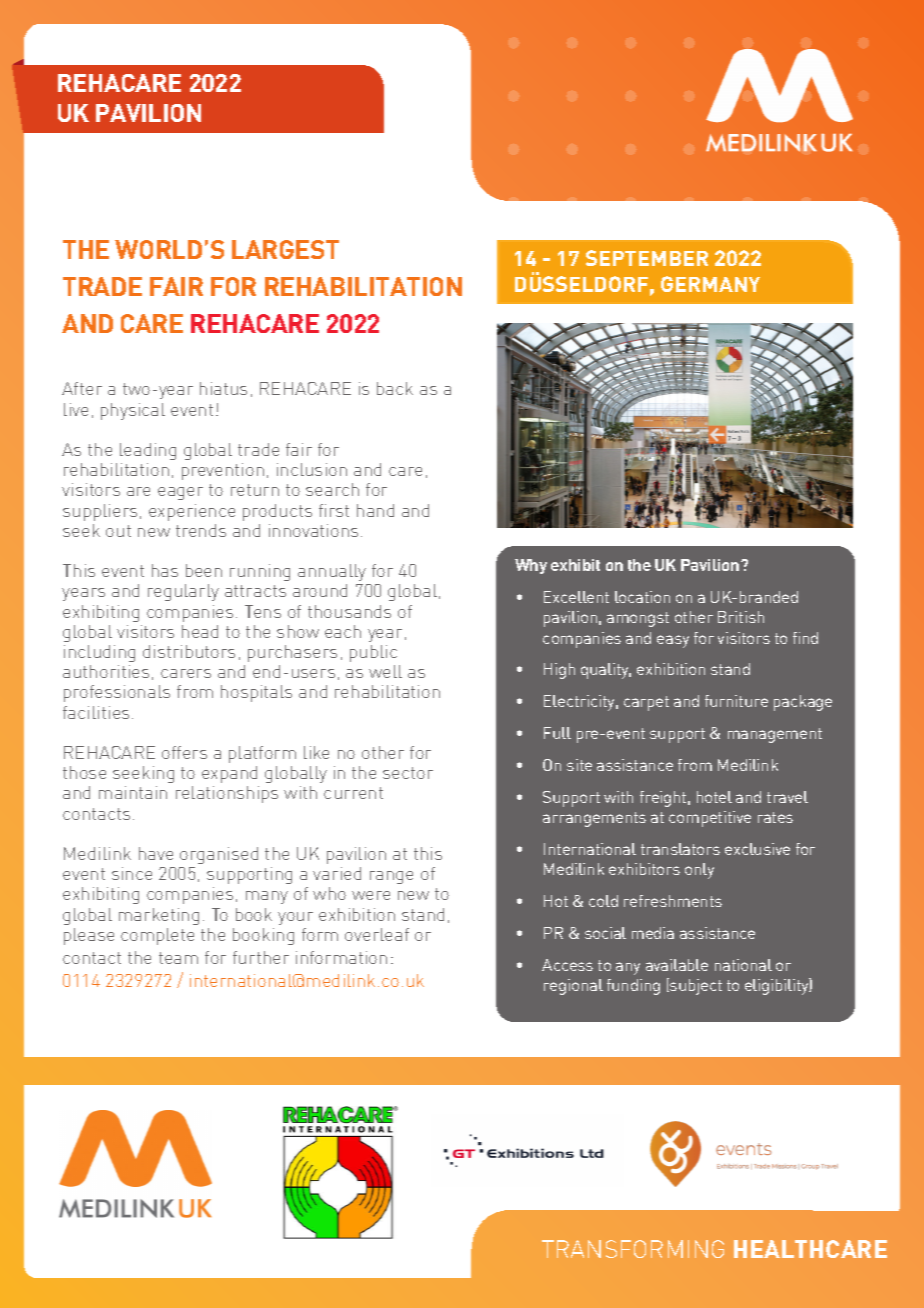 The image size is (924, 1308). I want to click on Access, so click(567, 965).
